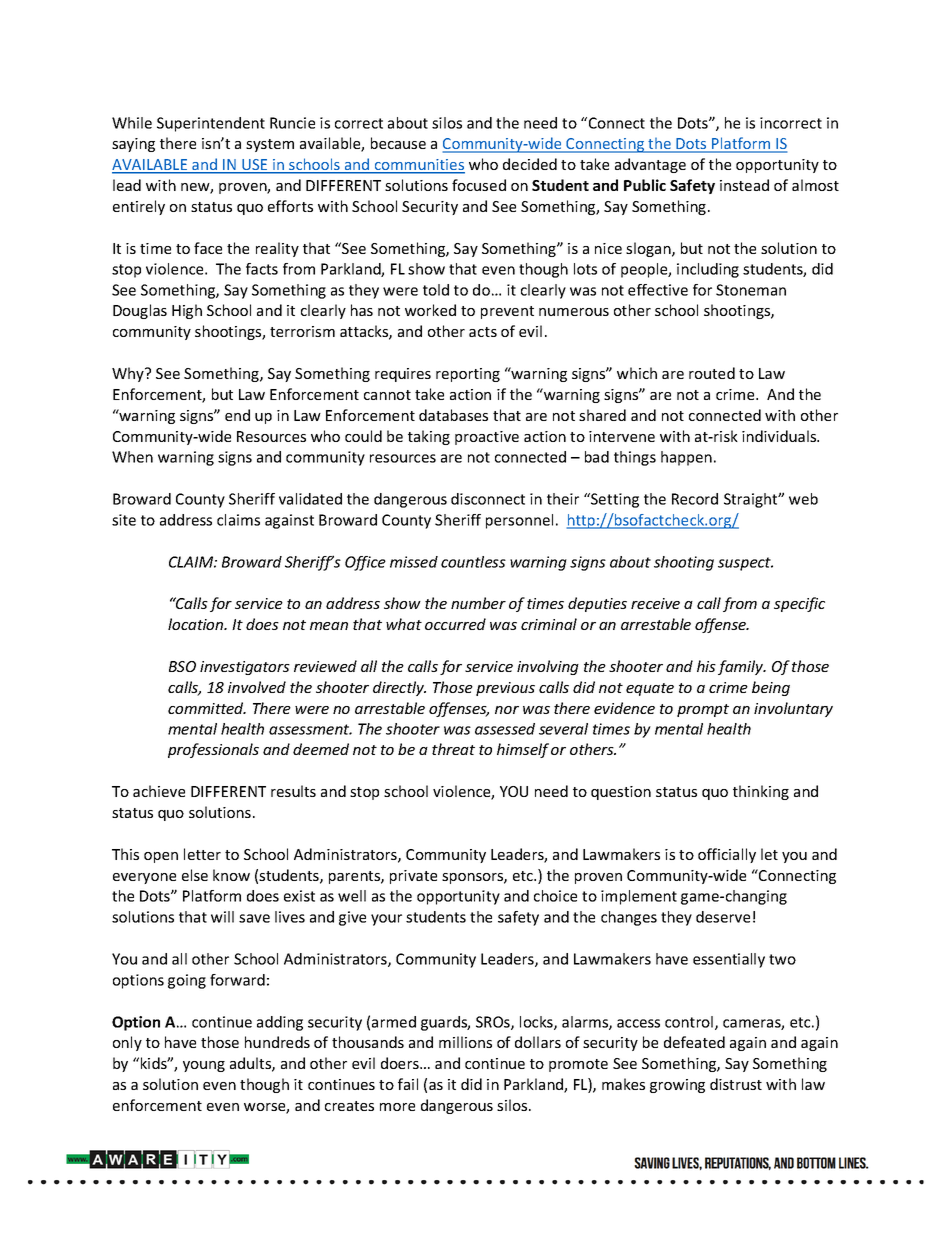 This screenshot has height=1233, width=952. I want to click on routed, so click(712, 373).
